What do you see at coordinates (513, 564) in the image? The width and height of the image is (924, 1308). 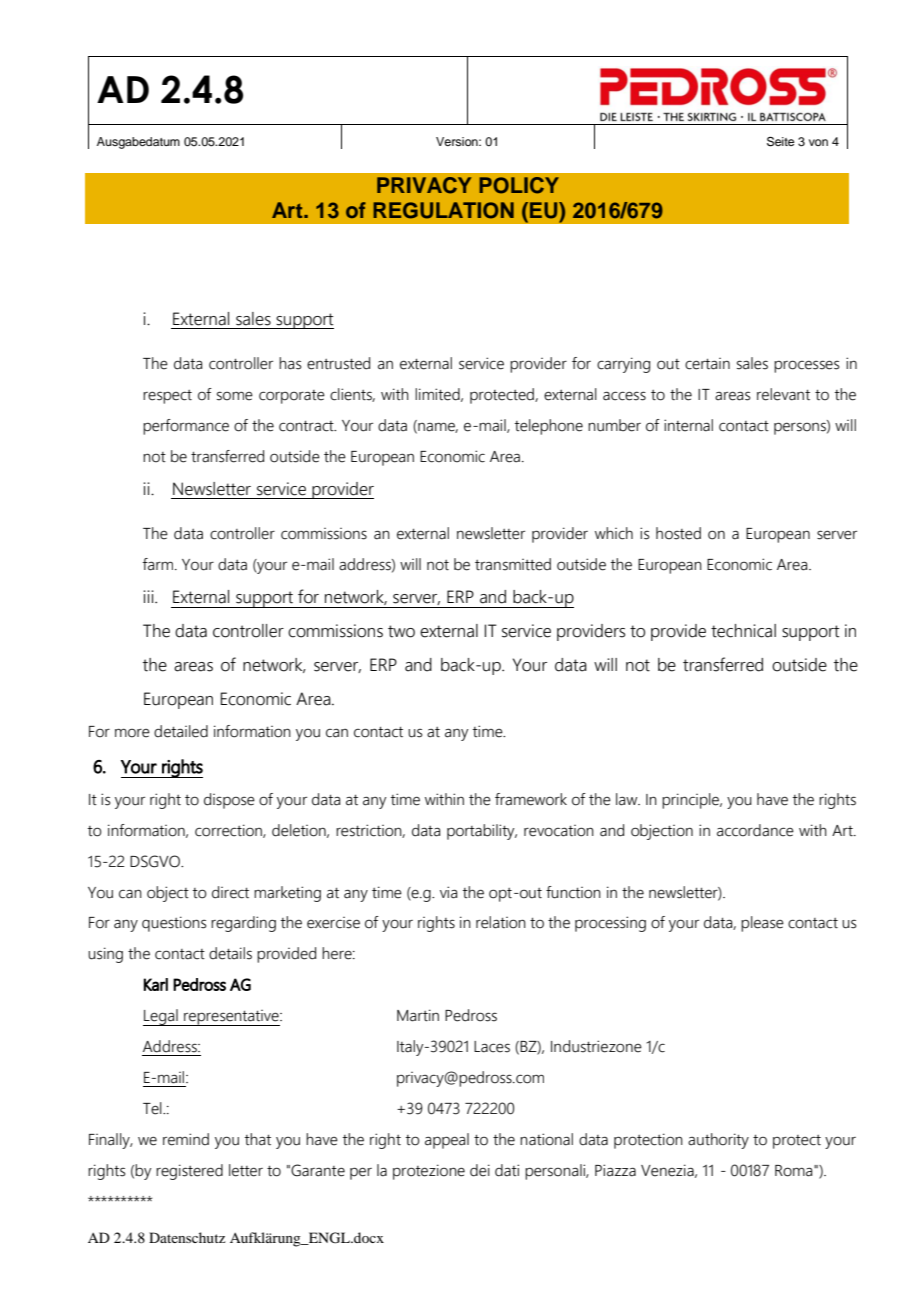 I see `transmitted` at bounding box center [513, 564].
